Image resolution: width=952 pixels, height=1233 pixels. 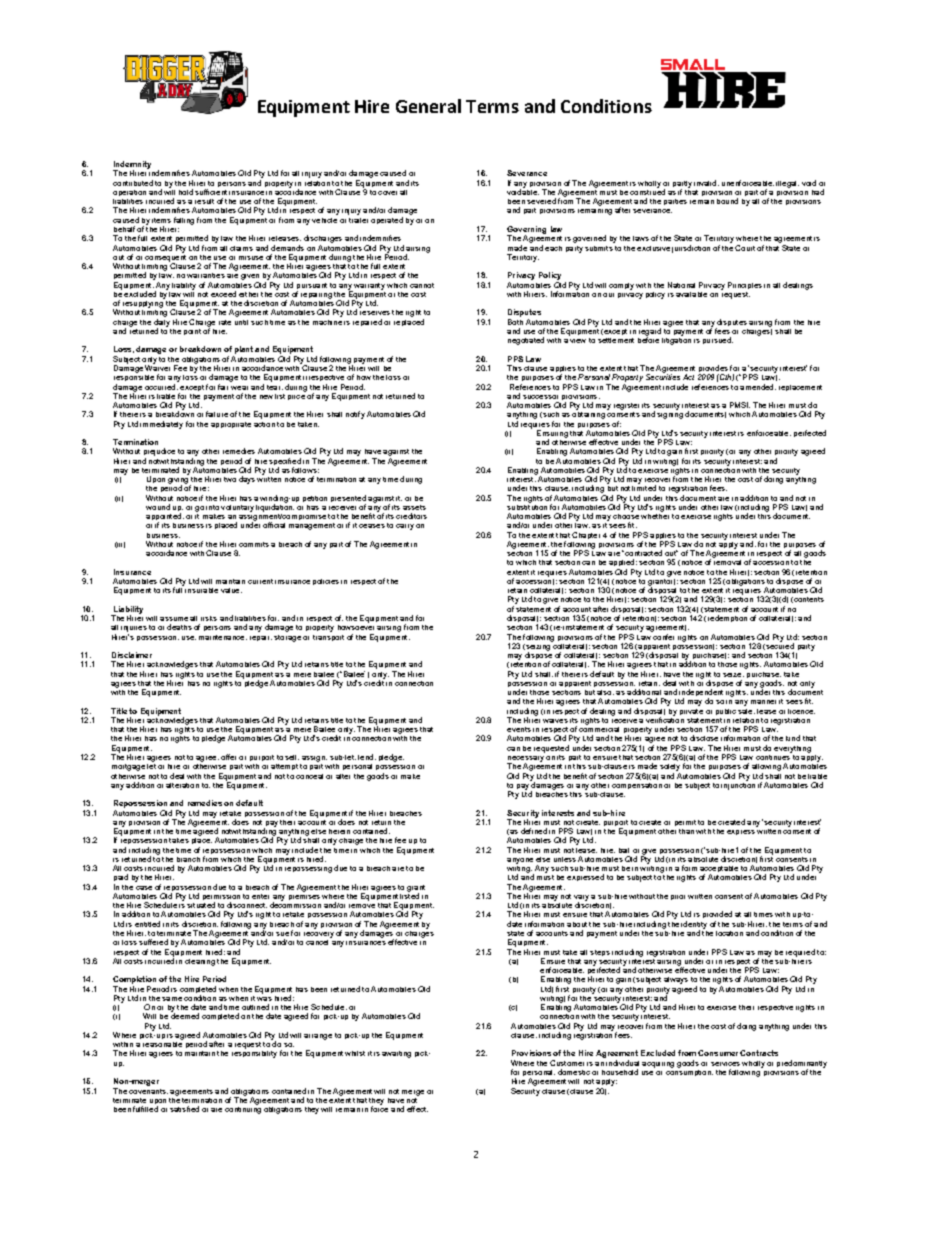 I want to click on substitution, so click(x=527, y=506).
